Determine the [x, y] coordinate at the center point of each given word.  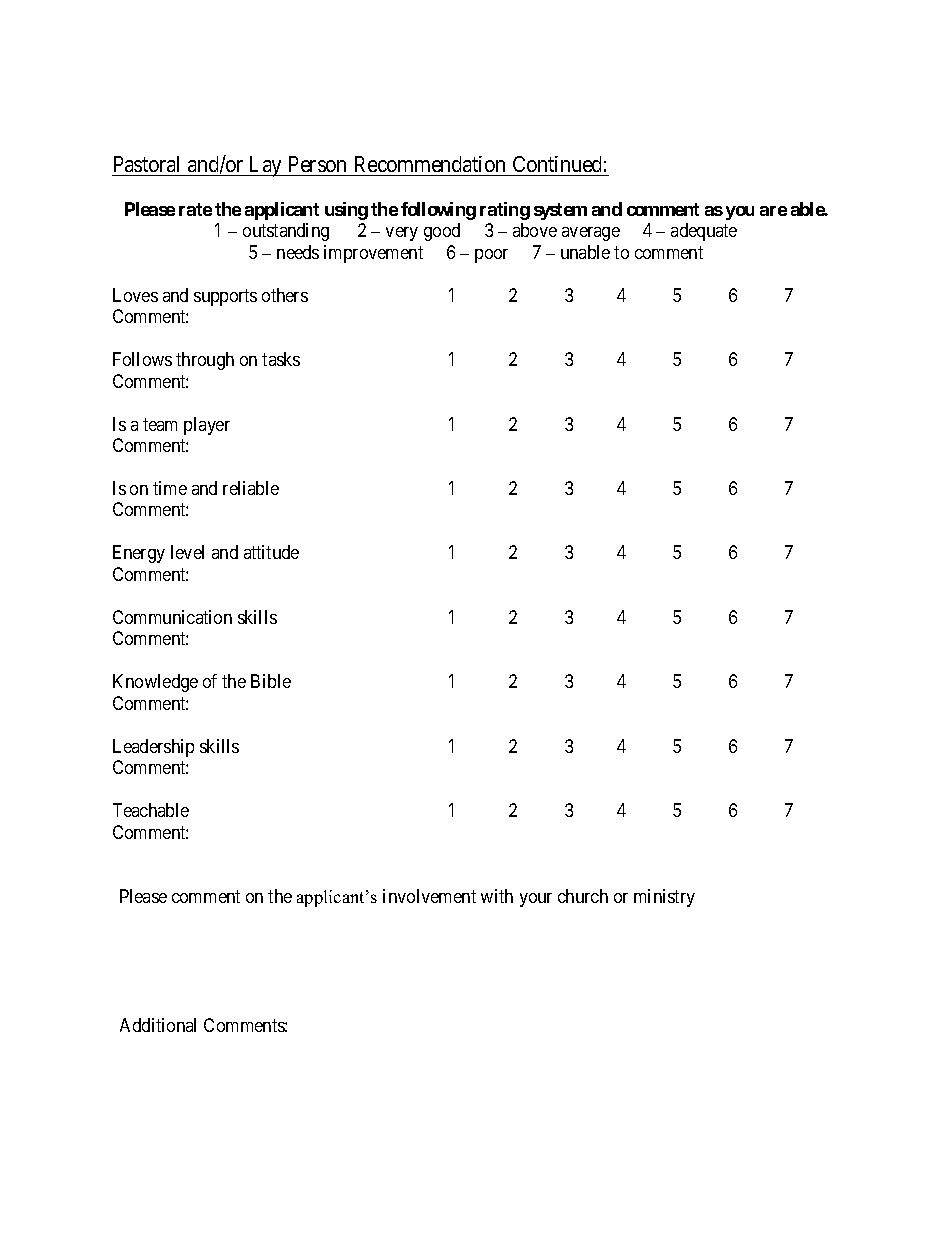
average [591, 234]
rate [195, 209]
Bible [271, 681]
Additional [158, 1025]
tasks [281, 359]
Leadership [153, 748]
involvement [429, 896]
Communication [172, 617]
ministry [664, 898]
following [438, 211]
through [205, 361]
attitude [271, 552]
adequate [704, 232]
